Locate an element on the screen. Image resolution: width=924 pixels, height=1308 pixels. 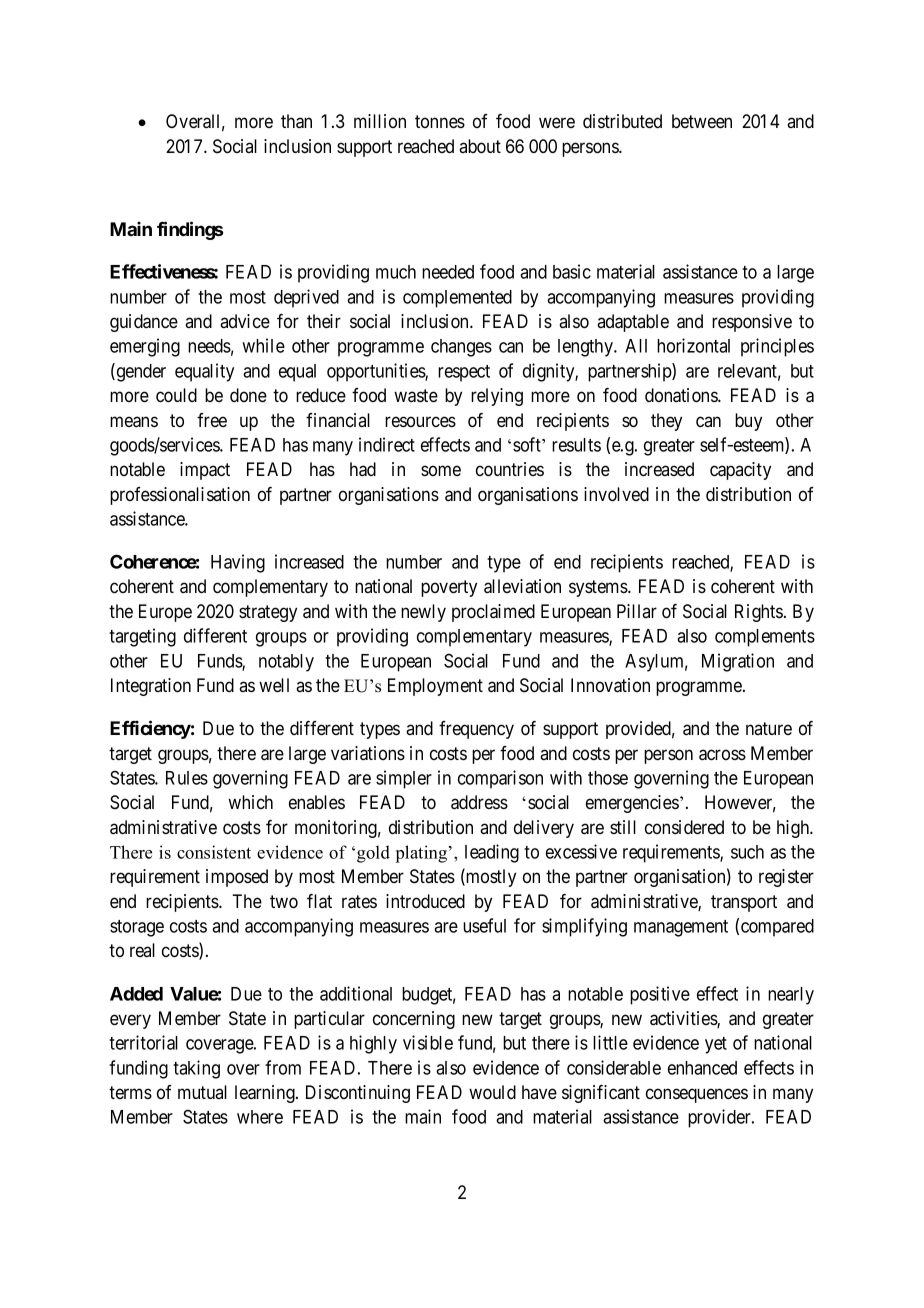
proclaimed is located at coordinates (493, 613).
